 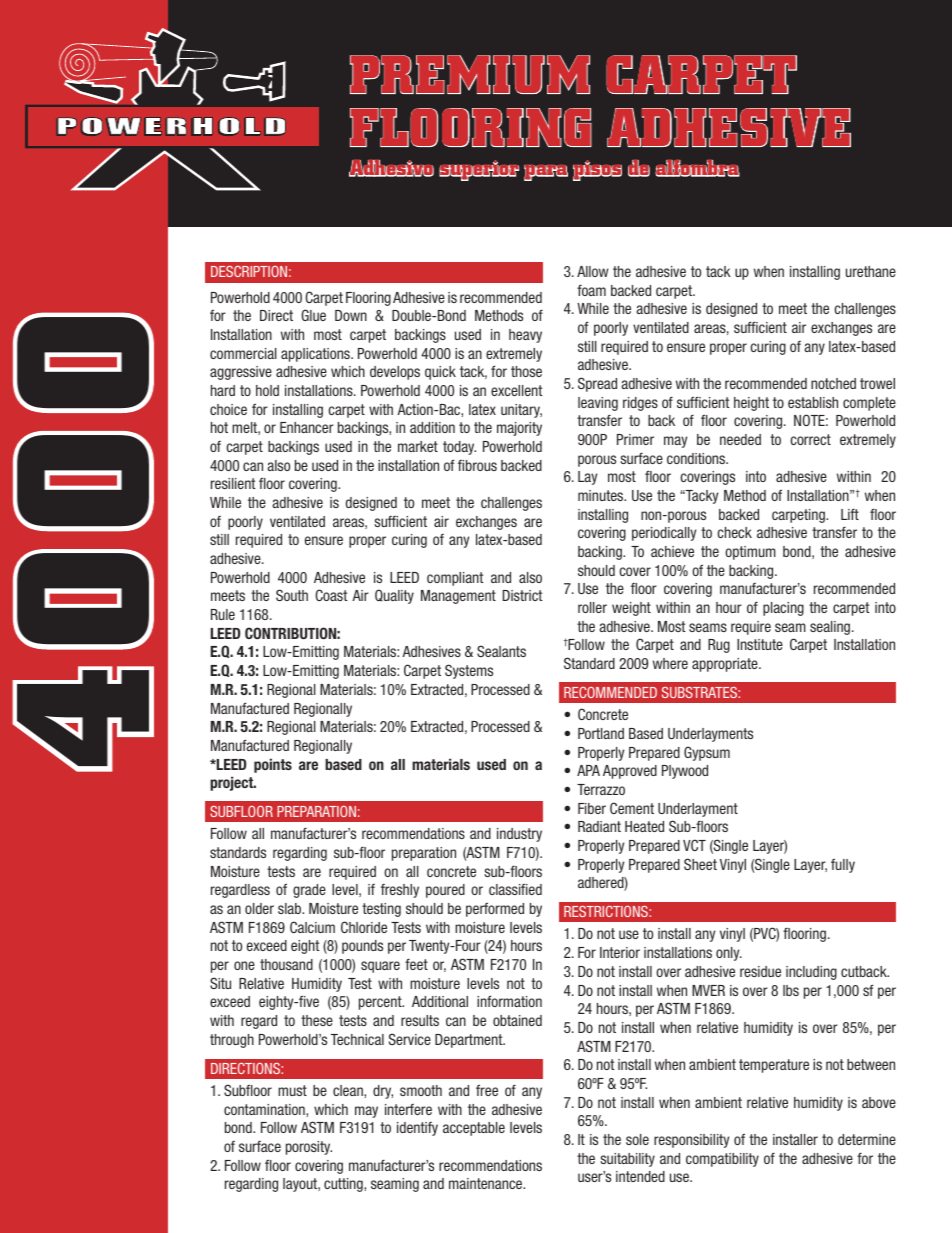 What do you see at coordinates (833, 383) in the screenshot?
I see `notched` at bounding box center [833, 383].
